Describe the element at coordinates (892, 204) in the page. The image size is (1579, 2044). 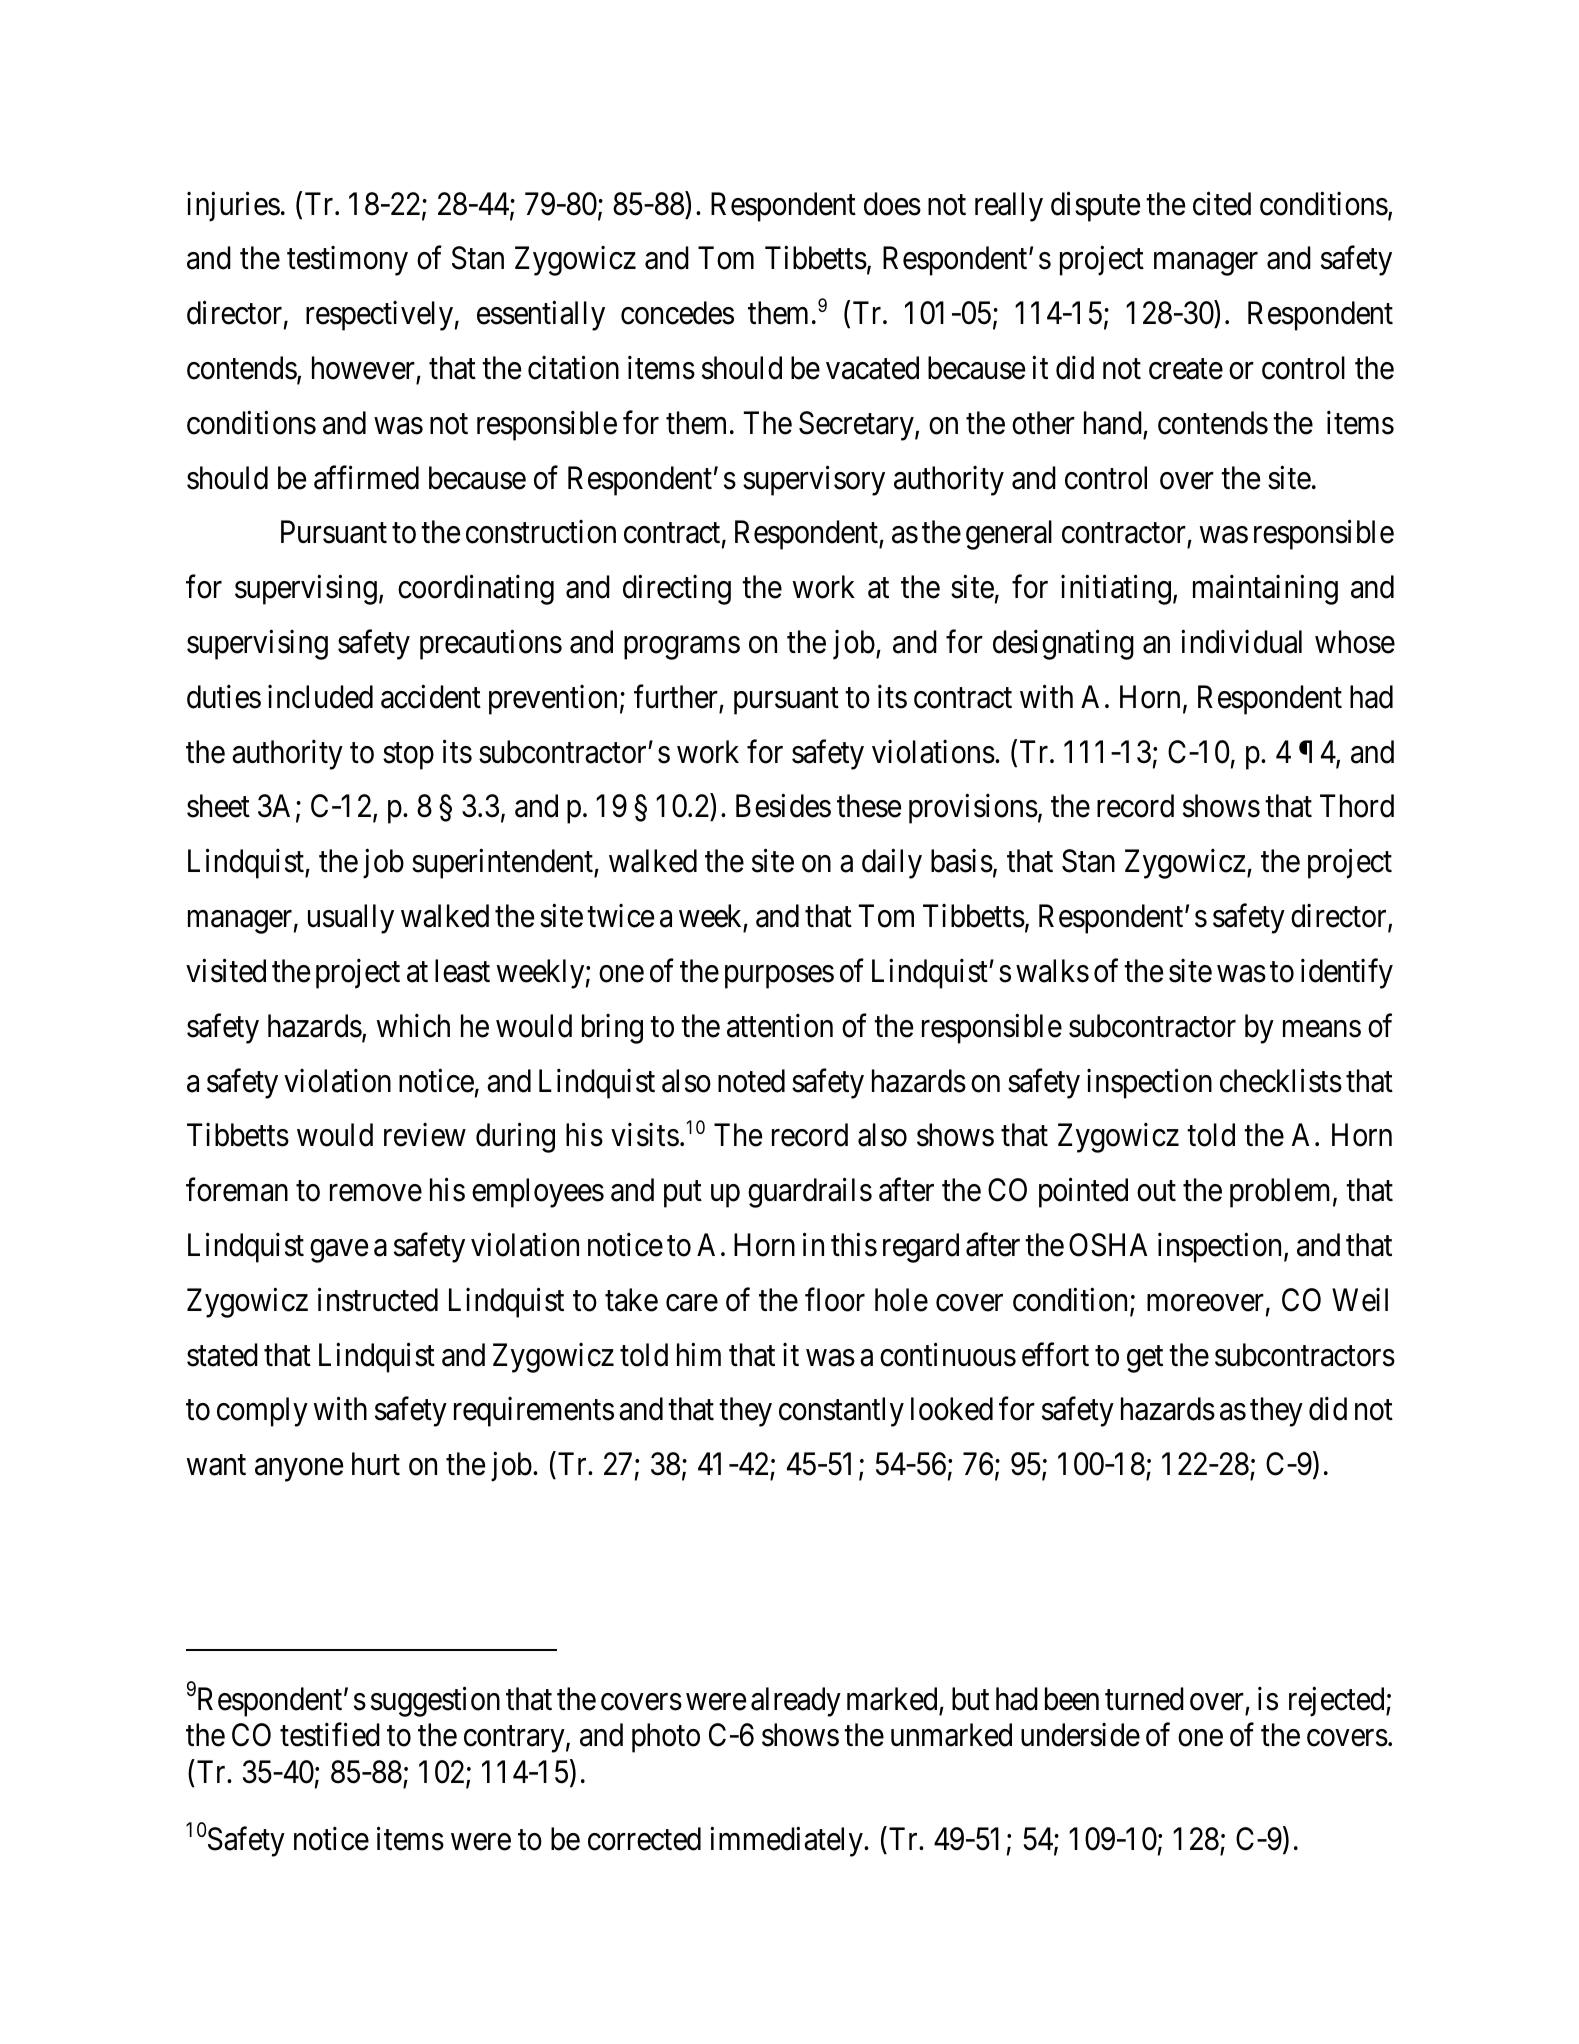
I see `does` at that location.
